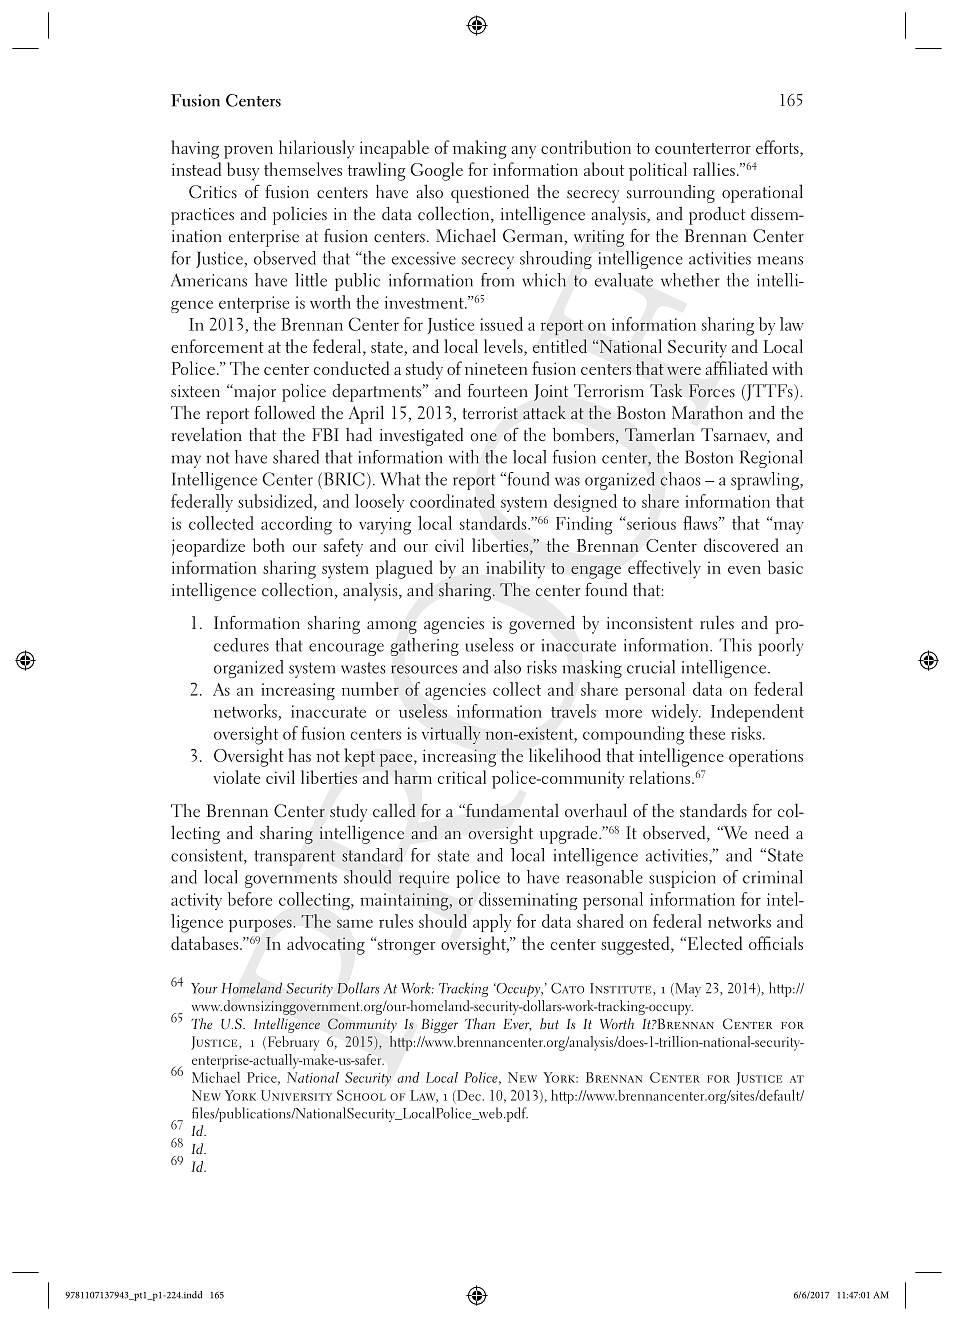 The height and width of the screenshot is (1321, 954). Describe the element at coordinates (707, 412) in the screenshot. I see `Marathon` at that location.
